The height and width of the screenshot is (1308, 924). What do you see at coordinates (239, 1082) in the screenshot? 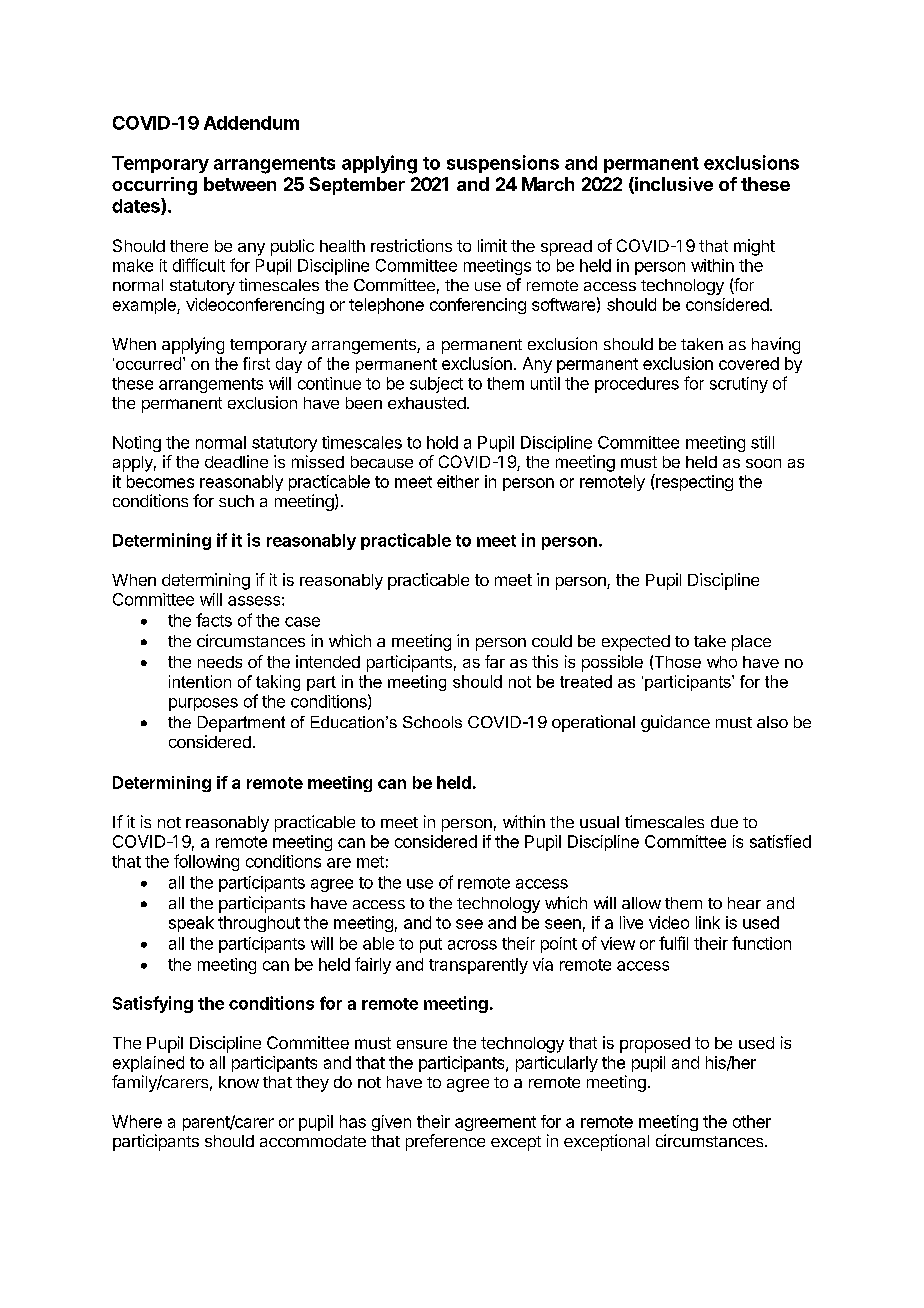
I see `know` at bounding box center [239, 1082].
